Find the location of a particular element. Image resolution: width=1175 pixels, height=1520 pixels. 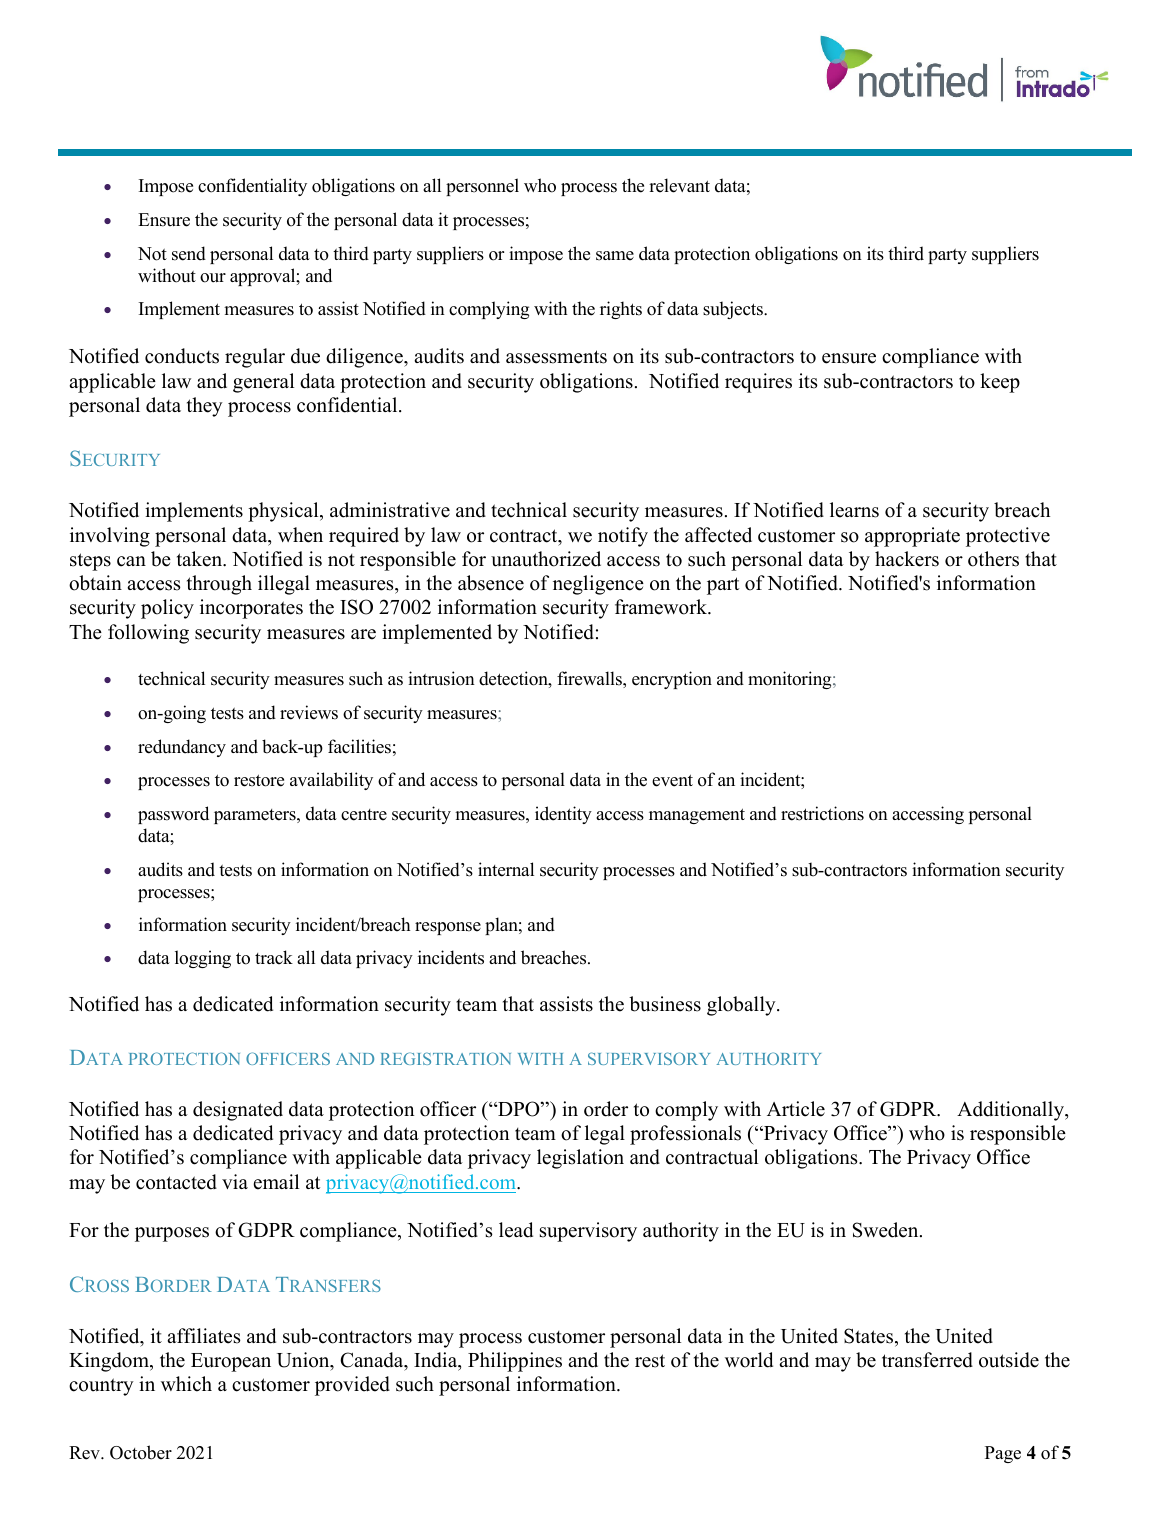

same is located at coordinates (615, 256).
